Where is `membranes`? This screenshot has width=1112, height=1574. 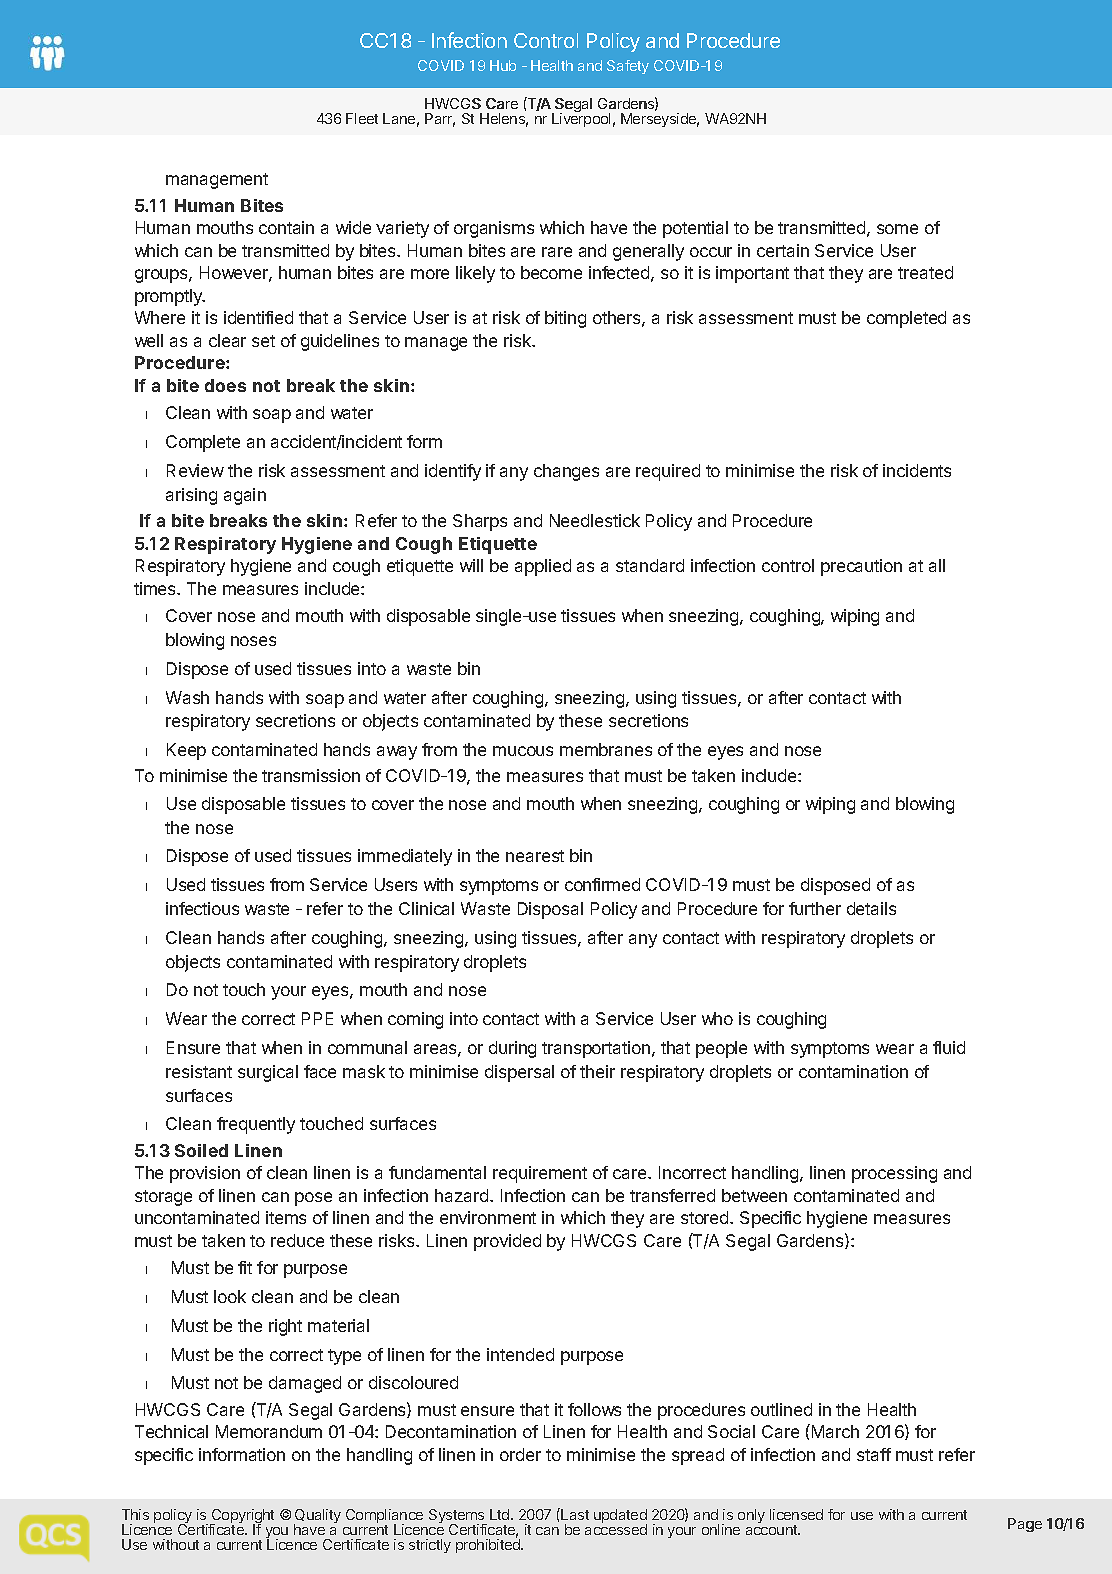
membranes is located at coordinates (606, 749).
